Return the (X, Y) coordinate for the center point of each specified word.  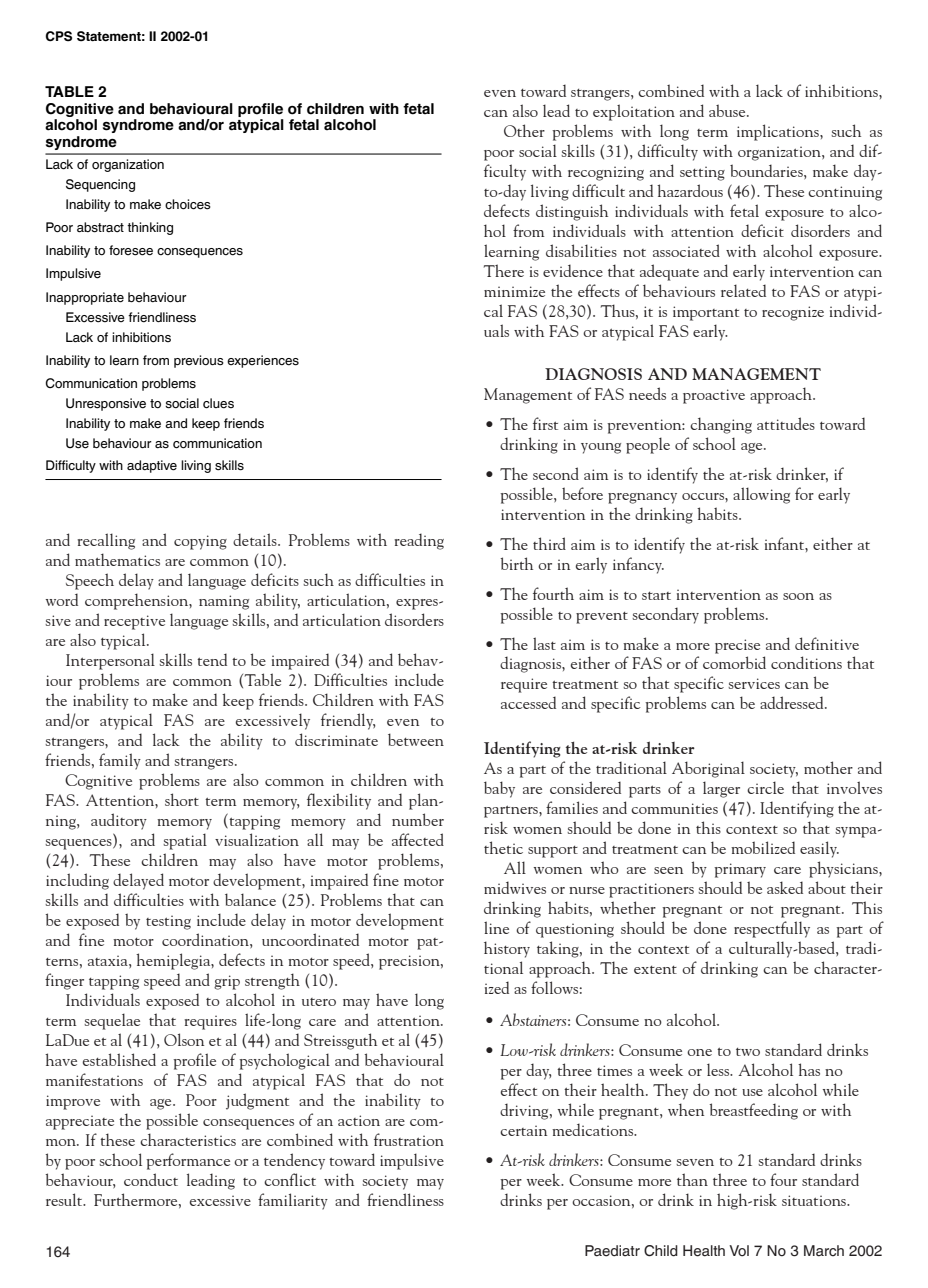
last (544, 643)
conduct (151, 1179)
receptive (134, 622)
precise (737, 646)
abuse (728, 110)
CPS (58, 36)
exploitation (634, 112)
